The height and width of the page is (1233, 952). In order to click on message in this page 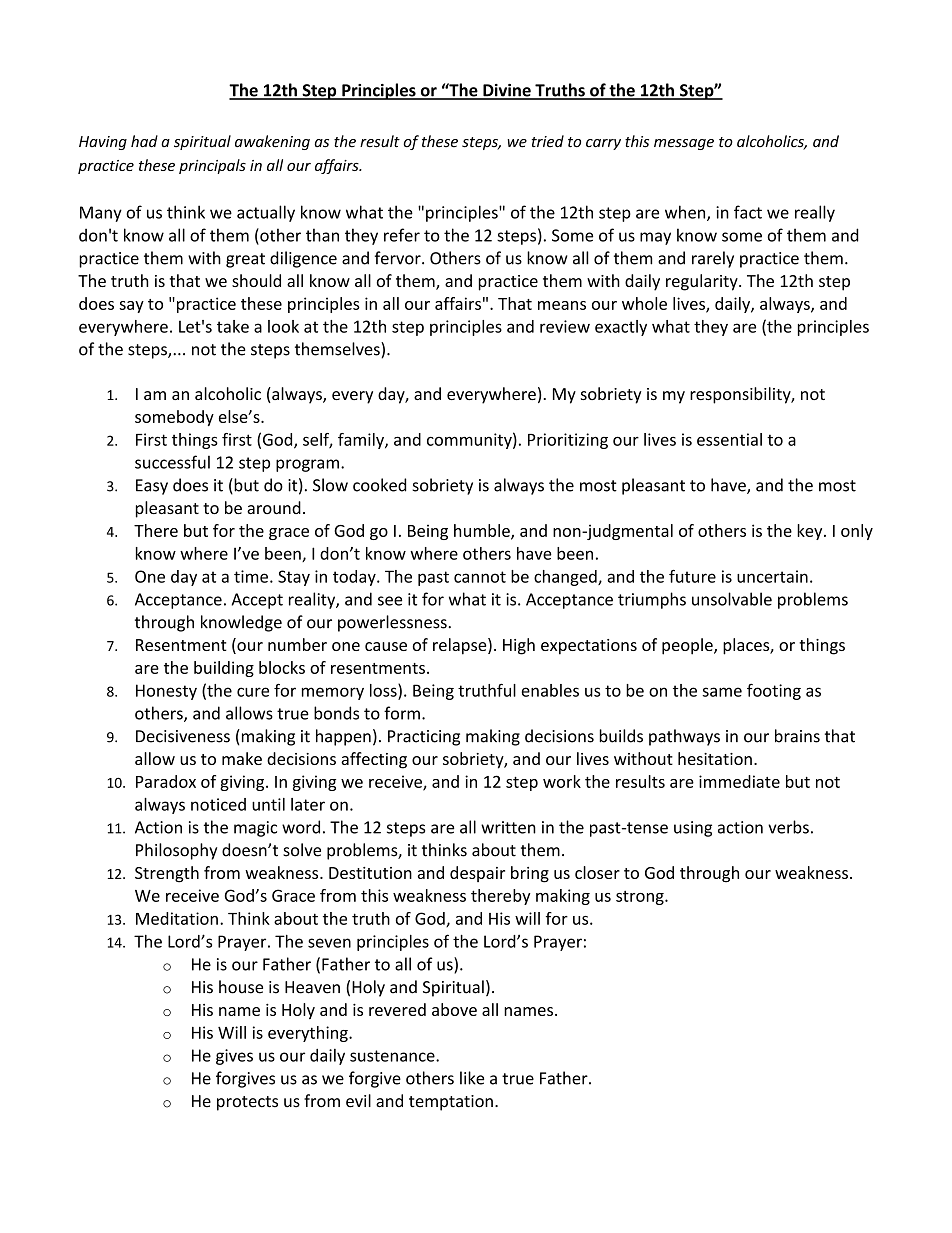, I will do `click(684, 144)`.
